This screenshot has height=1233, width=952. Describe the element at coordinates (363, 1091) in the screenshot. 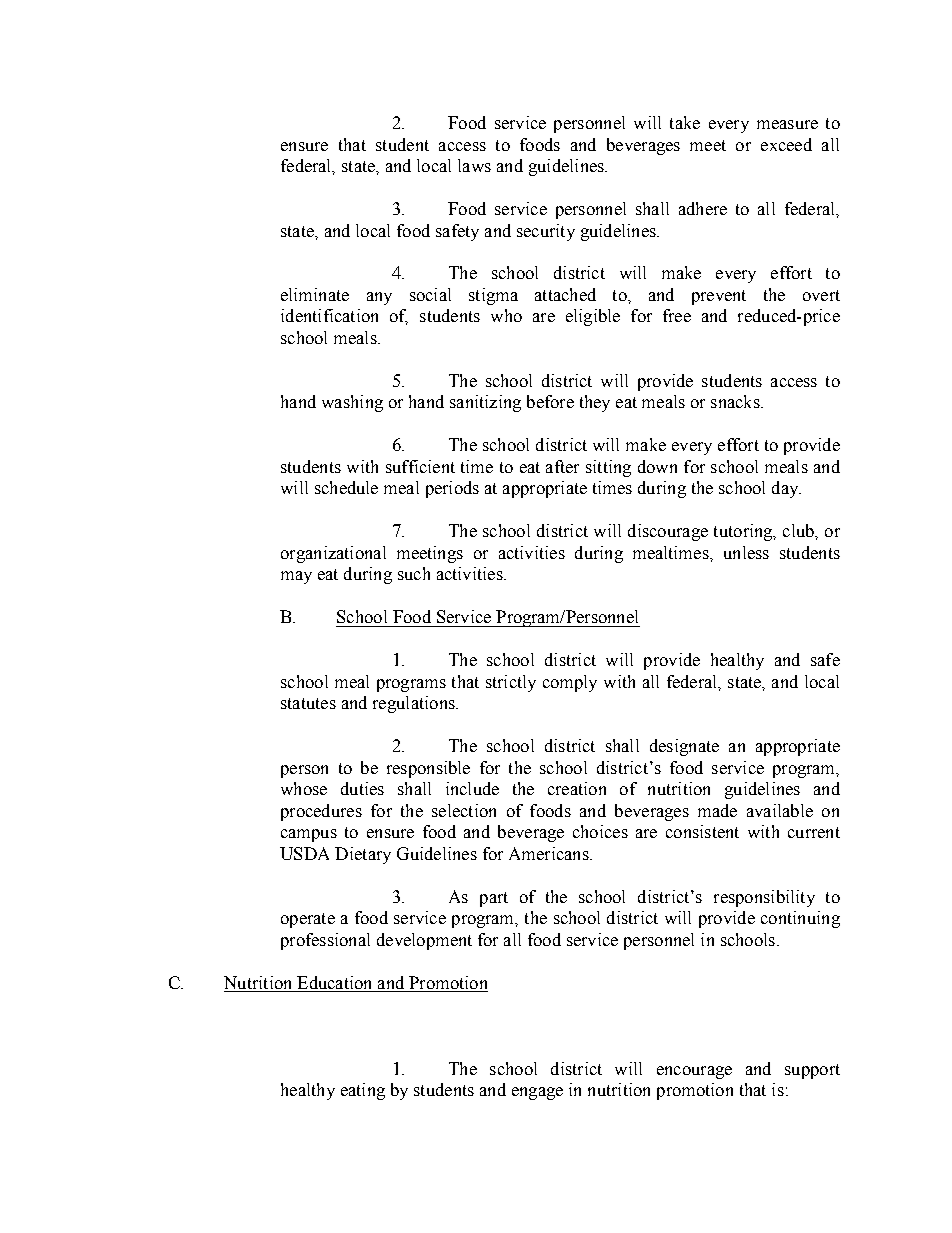

I see `eating` at that location.
